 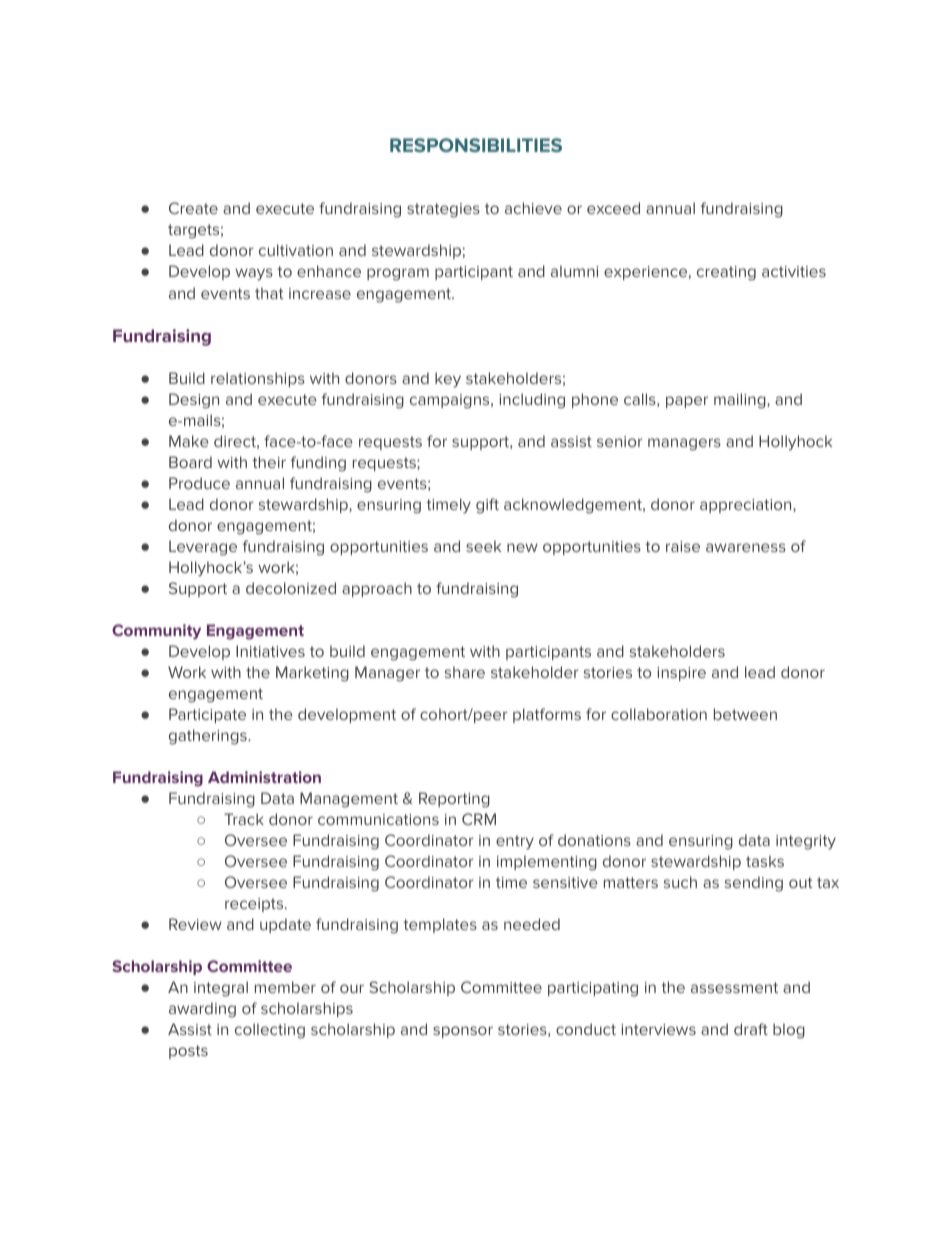 What do you see at coordinates (203, 548) in the document?
I see `Leverage` at bounding box center [203, 548].
